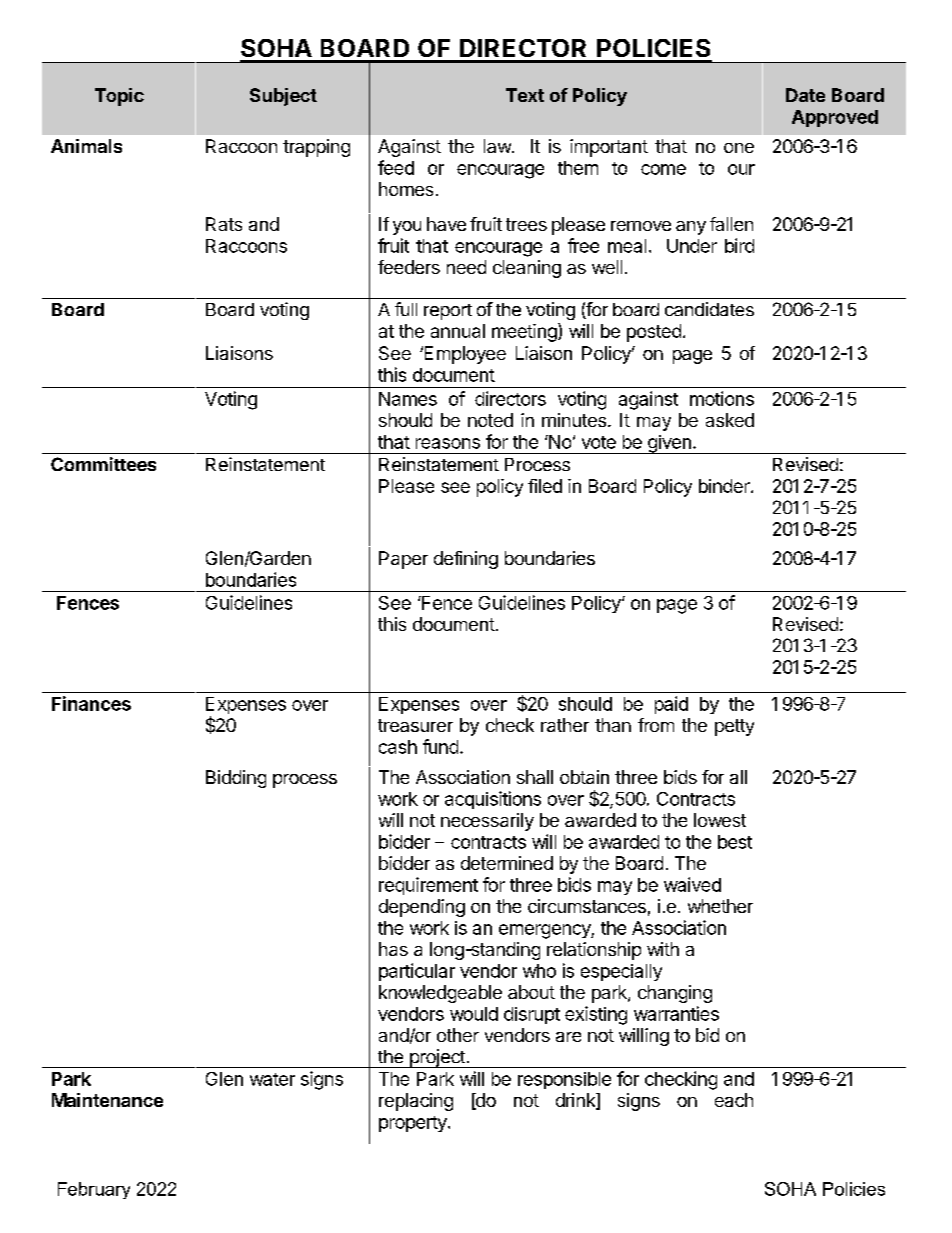  I want to click on February, so click(94, 1190).
